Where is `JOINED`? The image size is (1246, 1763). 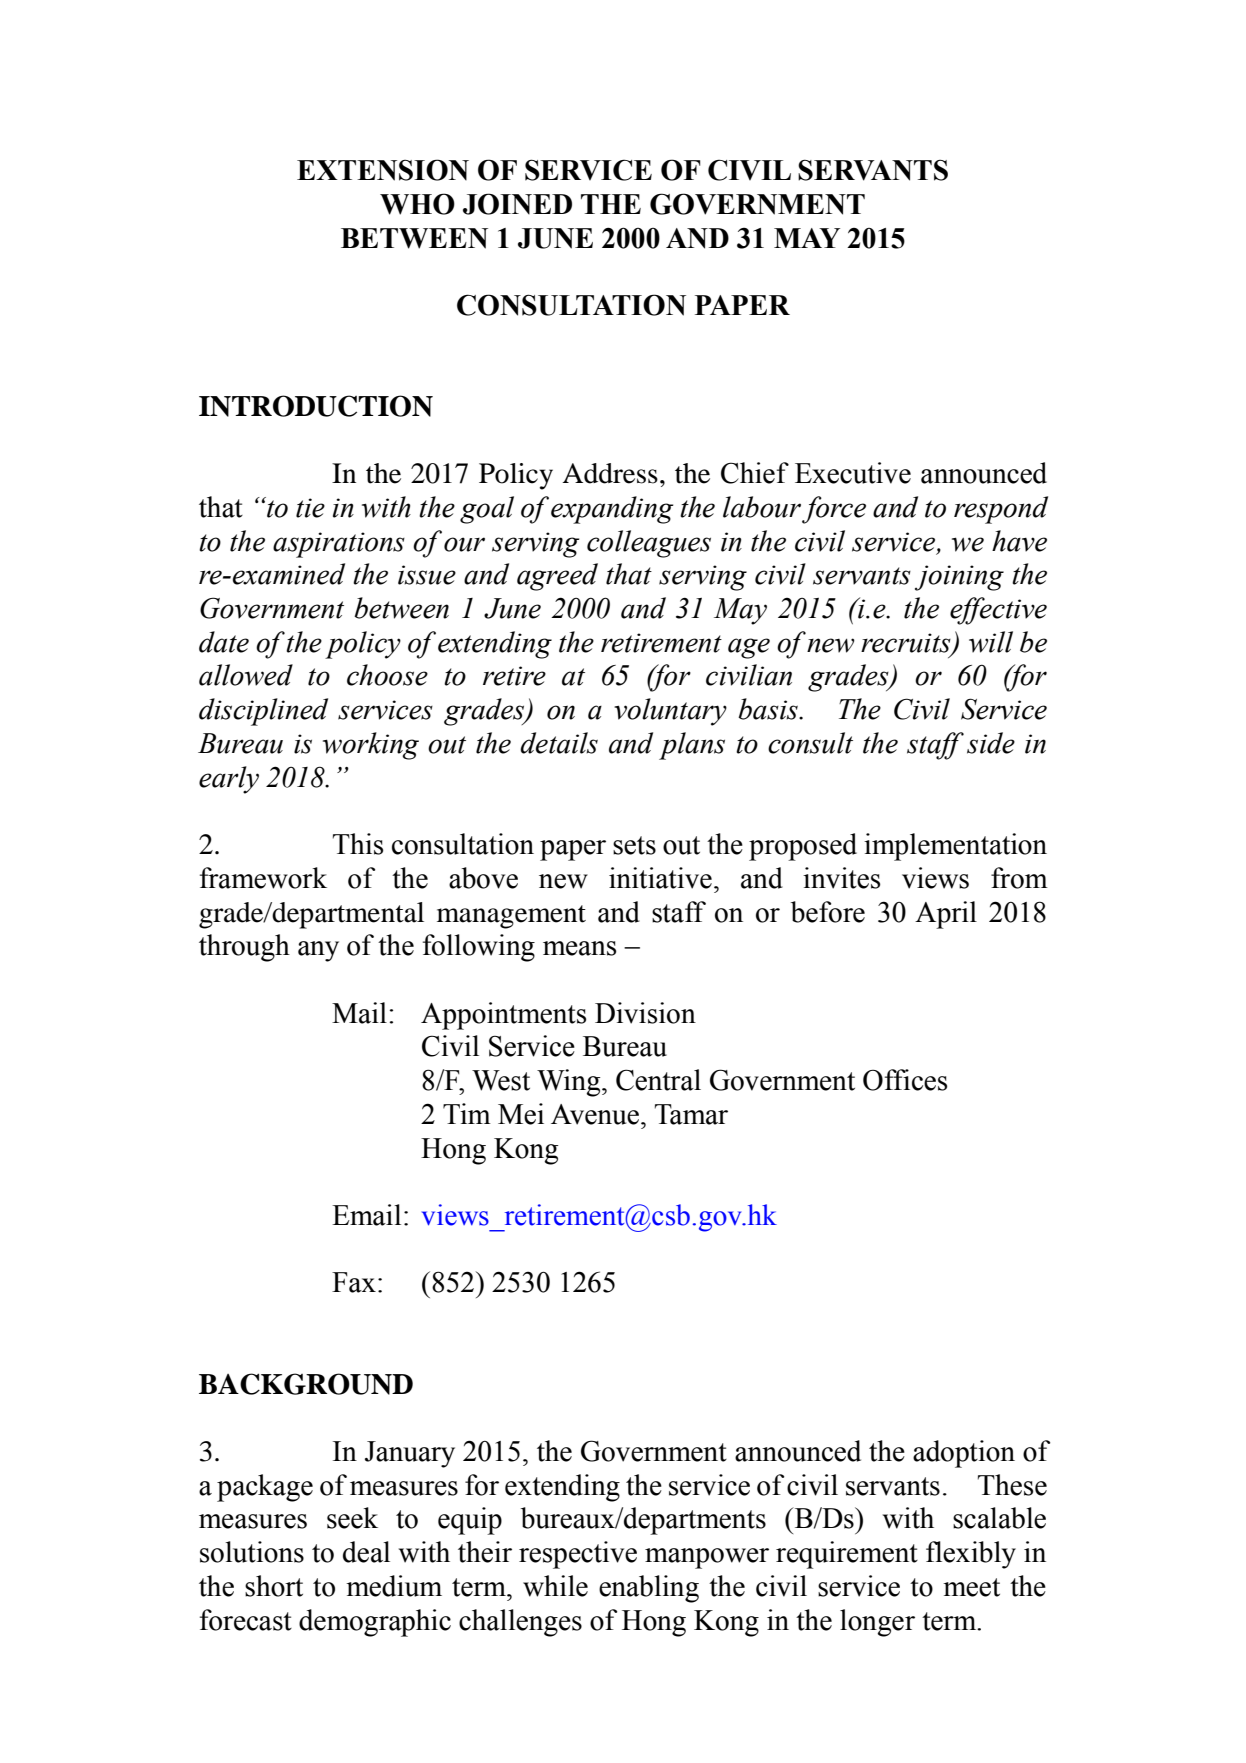 JOINED is located at coordinates (517, 204).
